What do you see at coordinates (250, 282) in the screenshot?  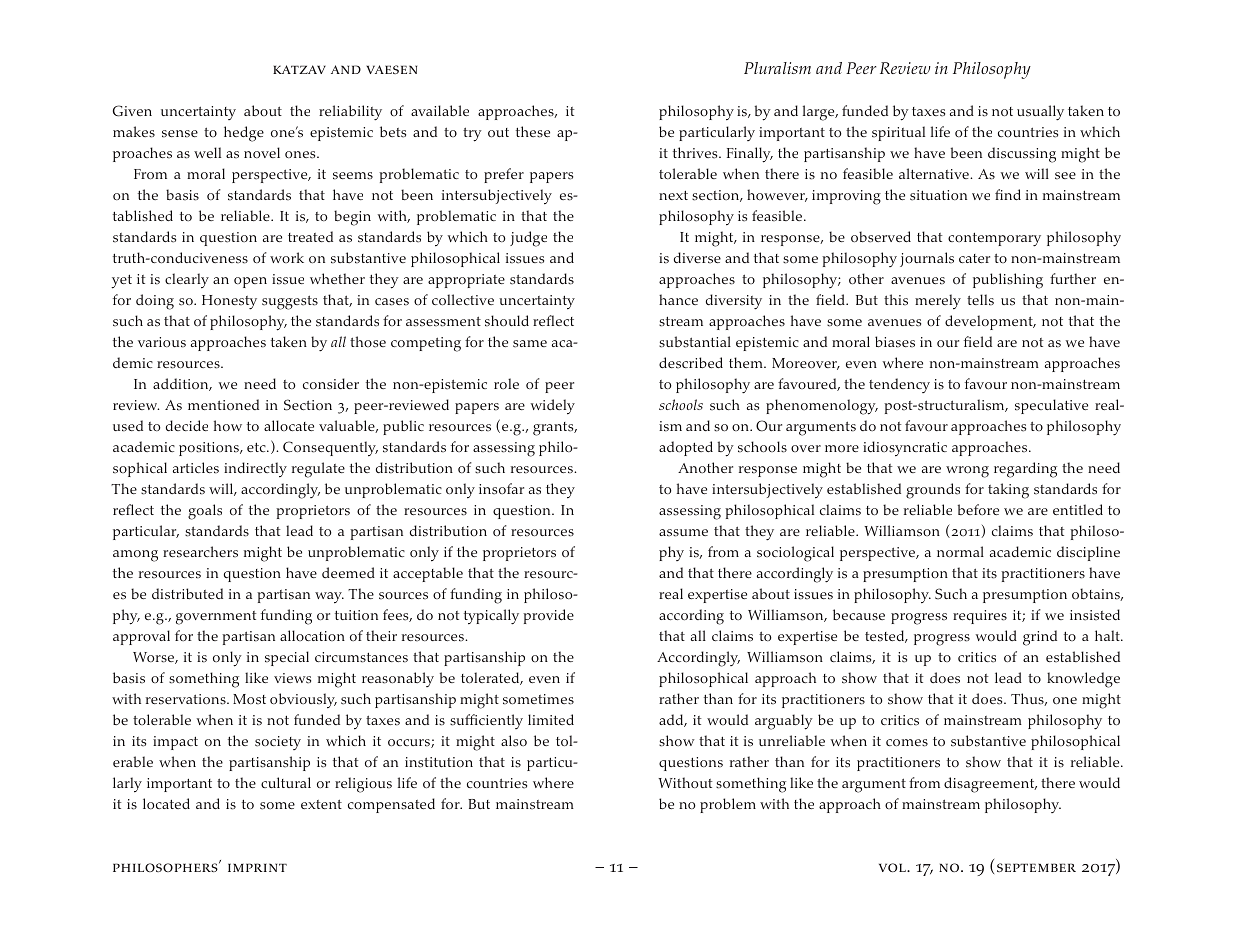 I see `open` at bounding box center [250, 282].
